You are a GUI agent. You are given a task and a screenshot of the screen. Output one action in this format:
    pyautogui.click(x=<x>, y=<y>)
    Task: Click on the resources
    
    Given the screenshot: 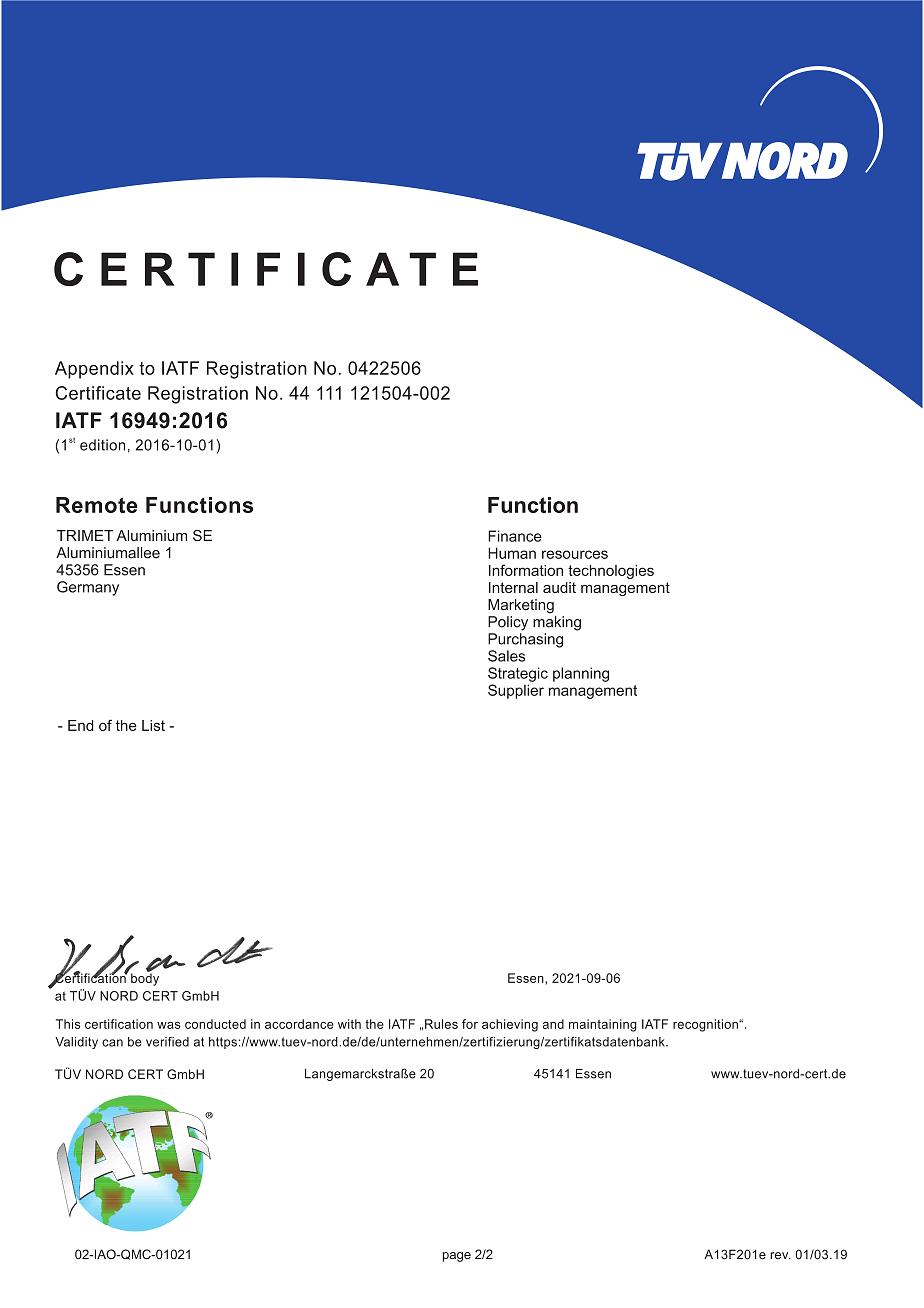 What is the action you would take?
    pyautogui.click(x=575, y=554)
